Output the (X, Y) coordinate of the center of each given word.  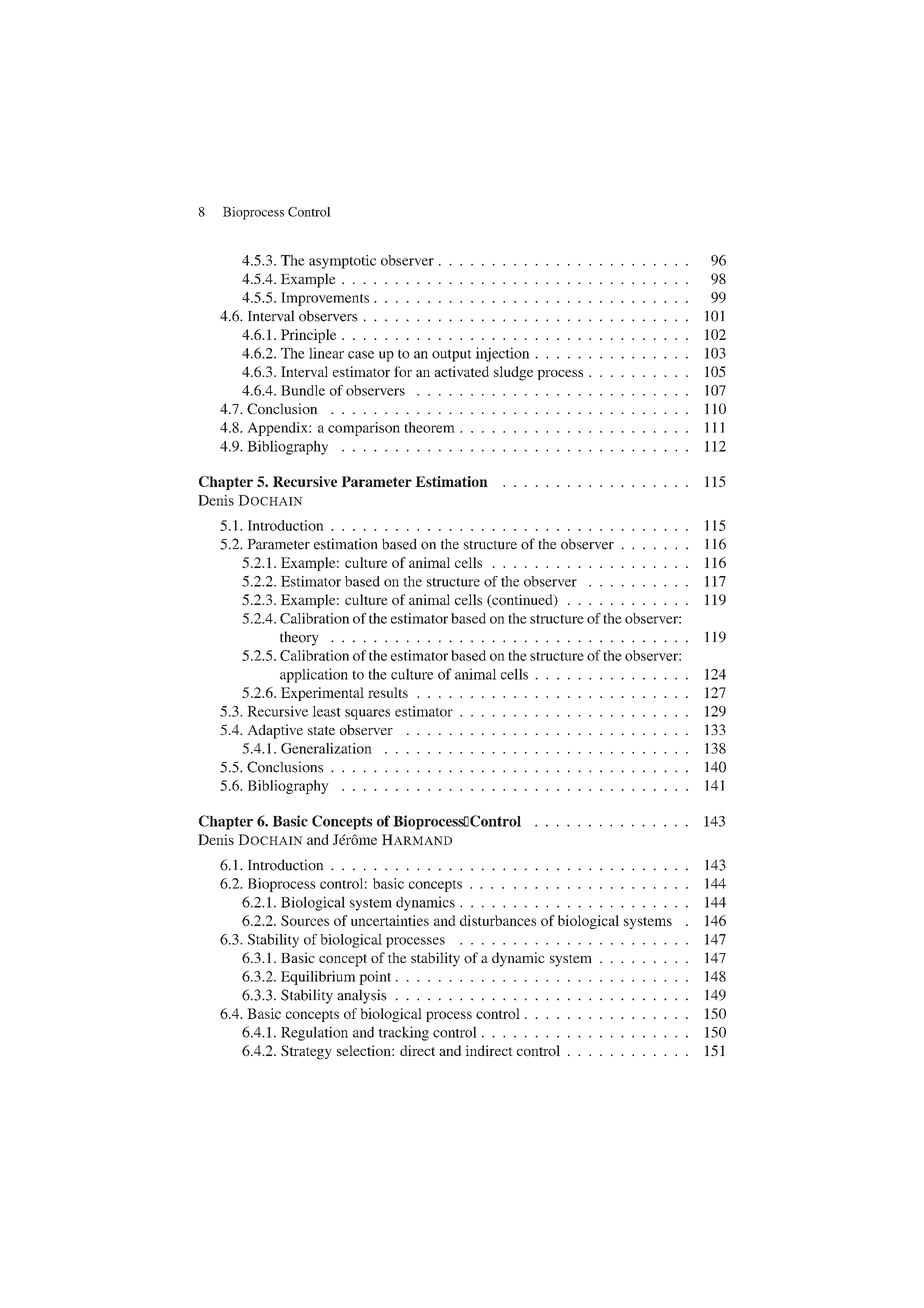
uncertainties (390, 920)
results (388, 692)
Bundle (303, 390)
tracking (403, 1033)
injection (502, 354)
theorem (429, 427)
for (403, 371)
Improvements (325, 299)
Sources (305, 920)
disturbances (498, 920)
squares (367, 714)
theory (299, 638)
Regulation (314, 1033)
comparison (364, 429)
